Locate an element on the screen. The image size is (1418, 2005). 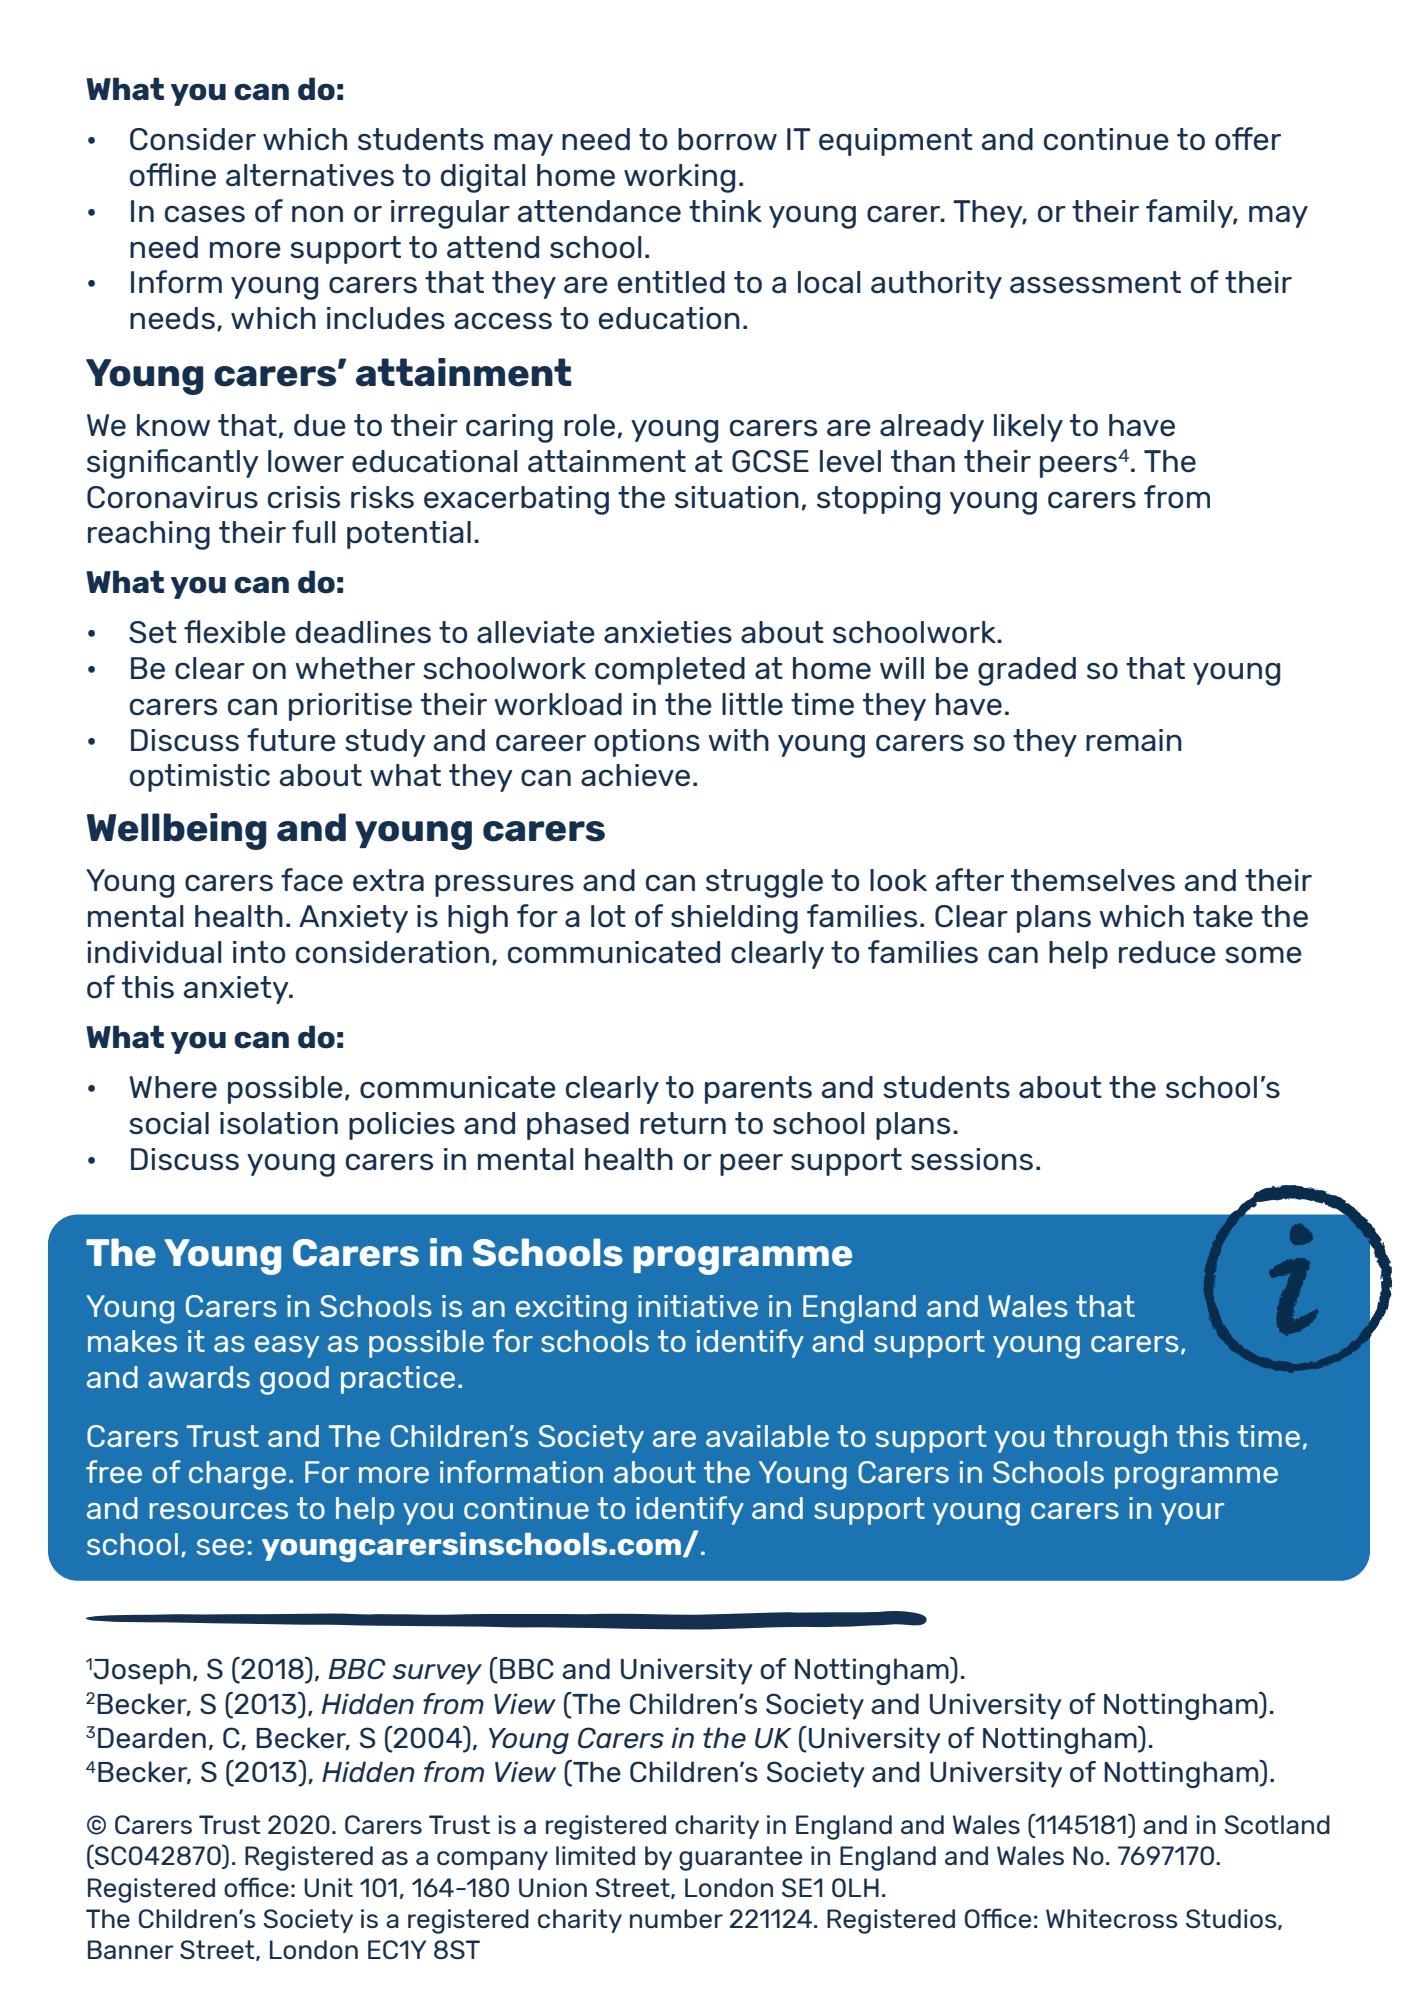
assessment is located at coordinates (1095, 282).
